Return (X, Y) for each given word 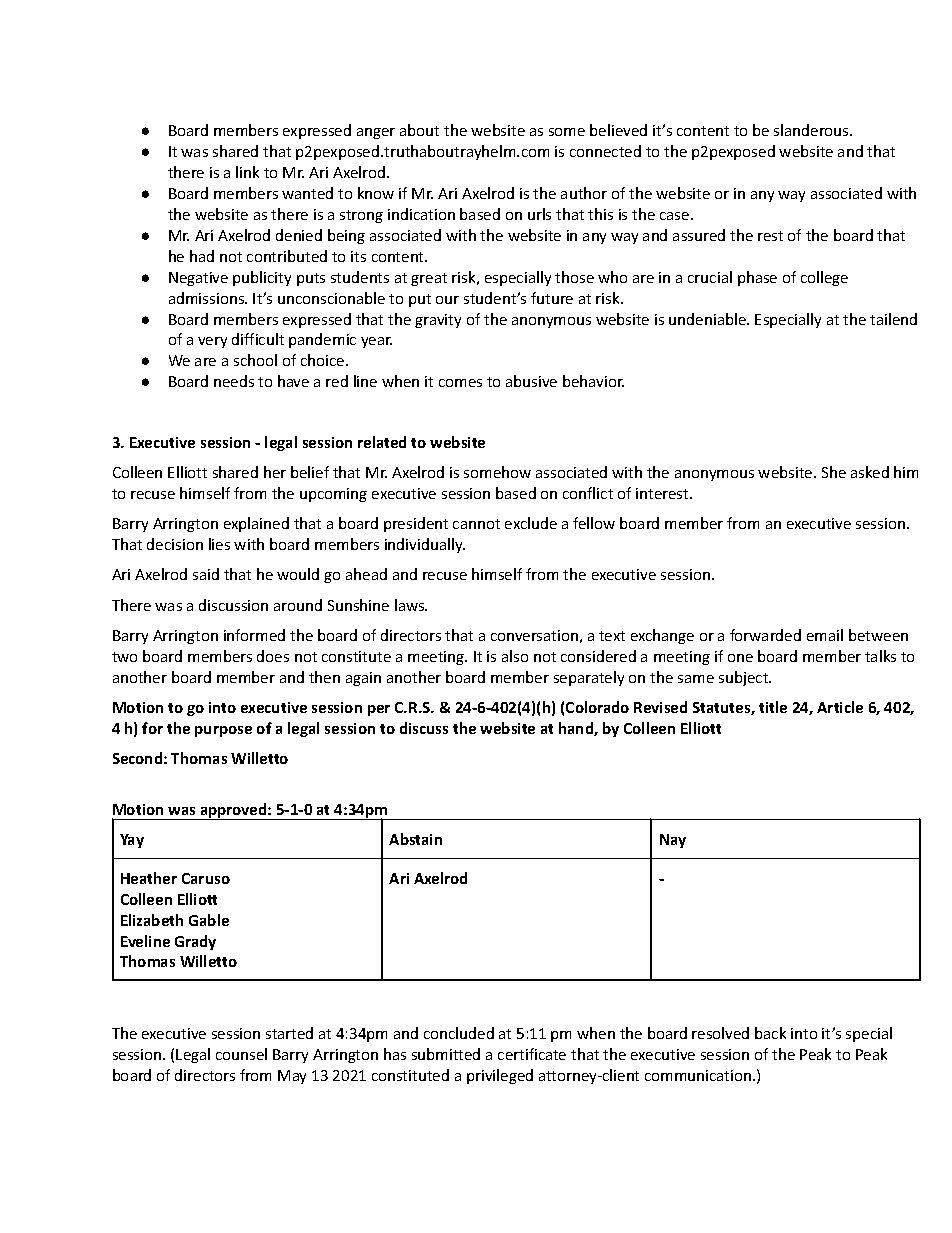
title (773, 707)
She (834, 472)
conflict (588, 493)
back (770, 1033)
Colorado (597, 707)
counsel (241, 1054)
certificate (532, 1054)
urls (539, 214)
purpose (223, 731)
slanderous (812, 130)
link (247, 172)
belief (310, 472)
